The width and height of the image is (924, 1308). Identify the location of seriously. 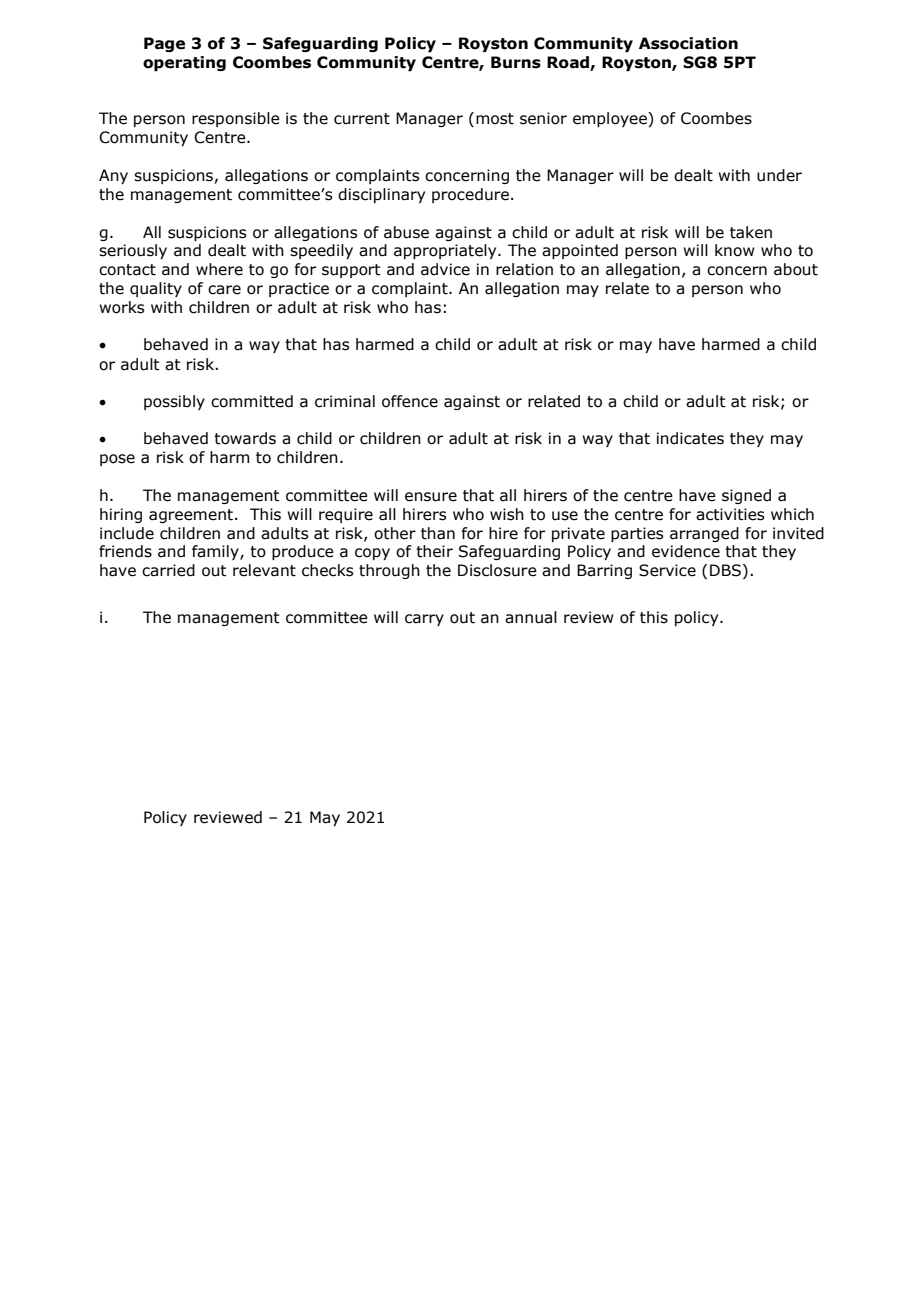
(133, 251).
